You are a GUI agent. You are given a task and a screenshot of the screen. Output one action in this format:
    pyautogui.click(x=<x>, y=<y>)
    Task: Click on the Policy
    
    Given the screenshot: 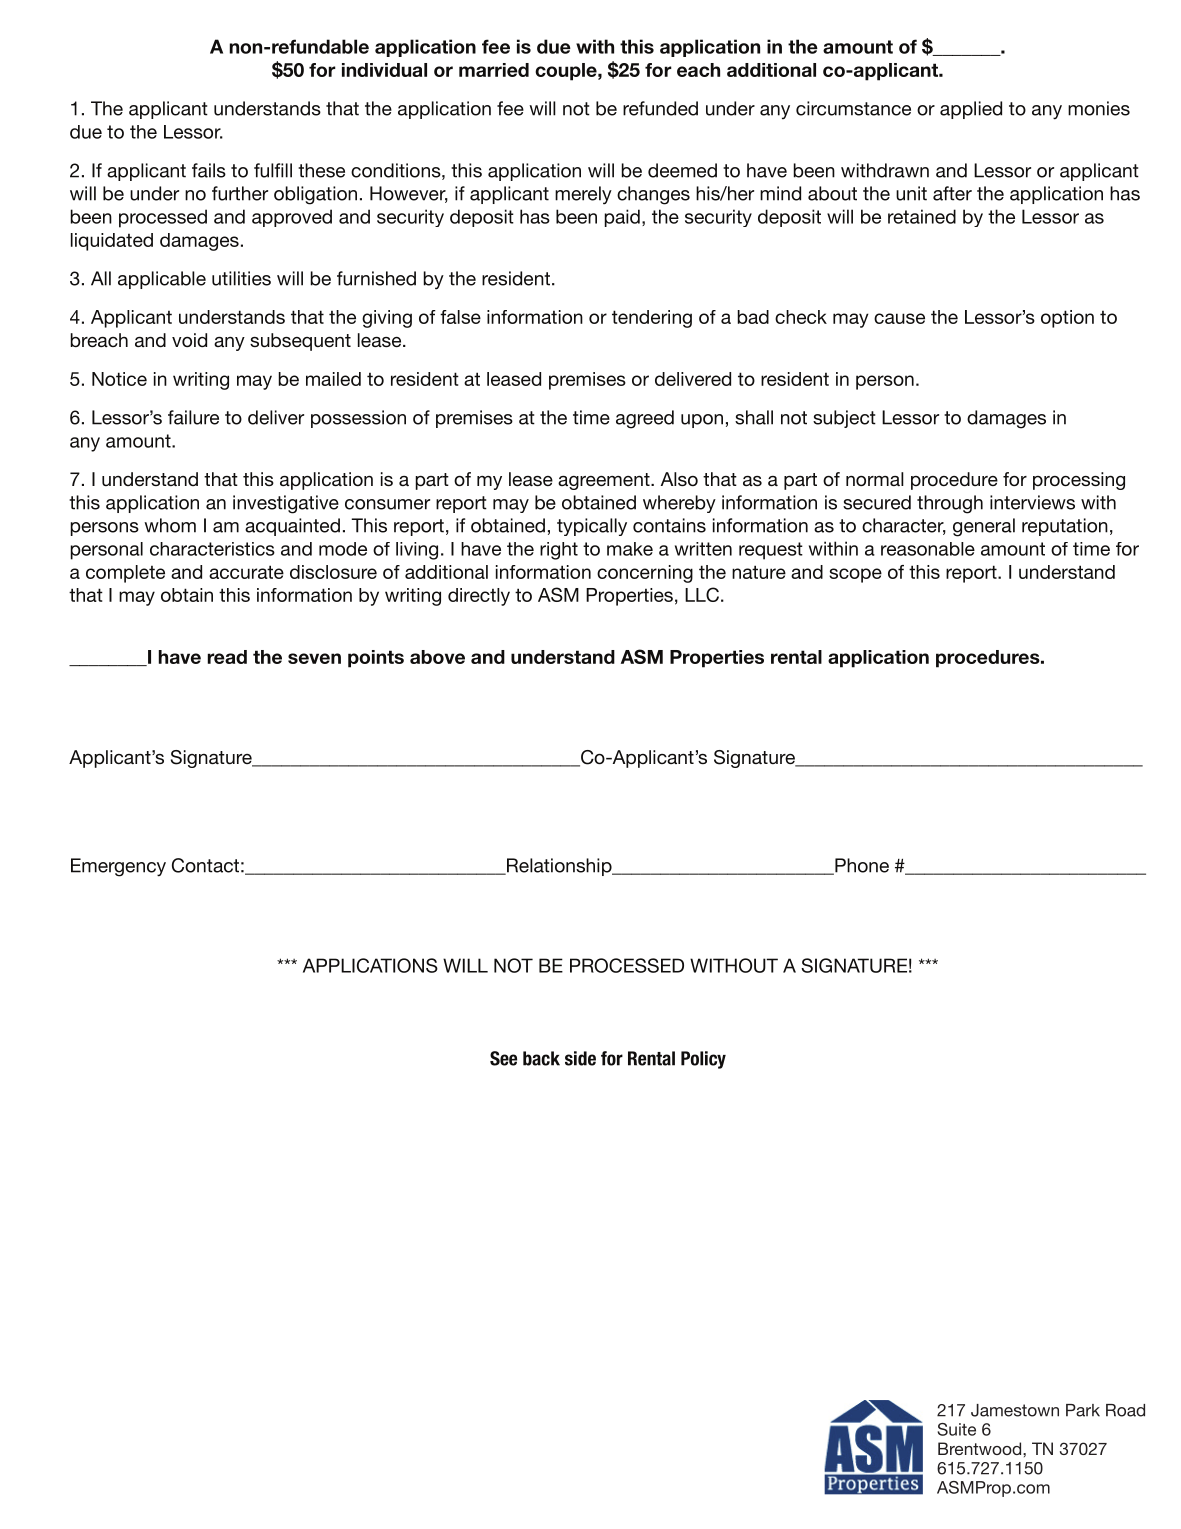 What is the action you would take?
    pyautogui.click(x=703, y=1060)
